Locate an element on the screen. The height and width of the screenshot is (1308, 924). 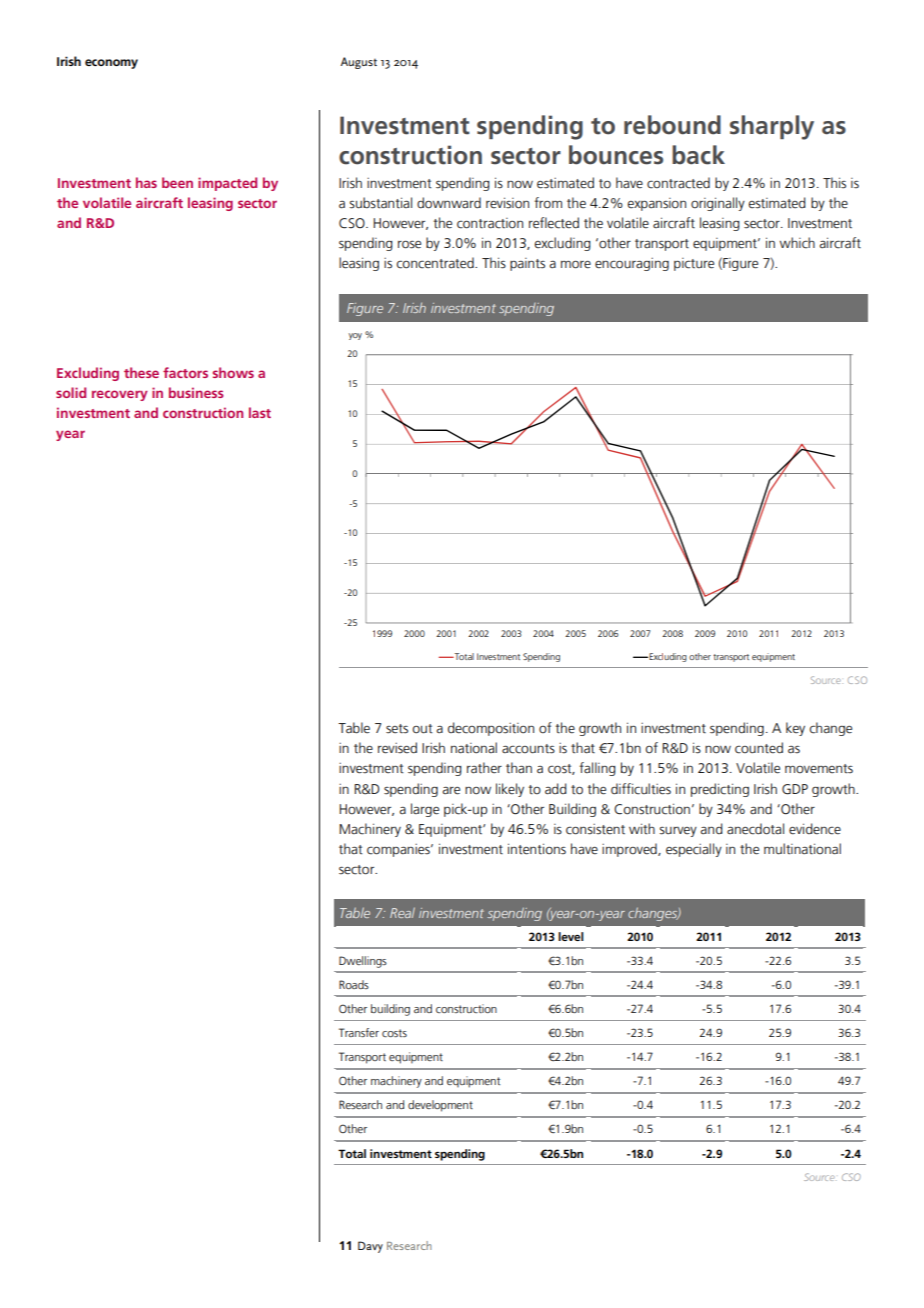
economy is located at coordinates (111, 64).
